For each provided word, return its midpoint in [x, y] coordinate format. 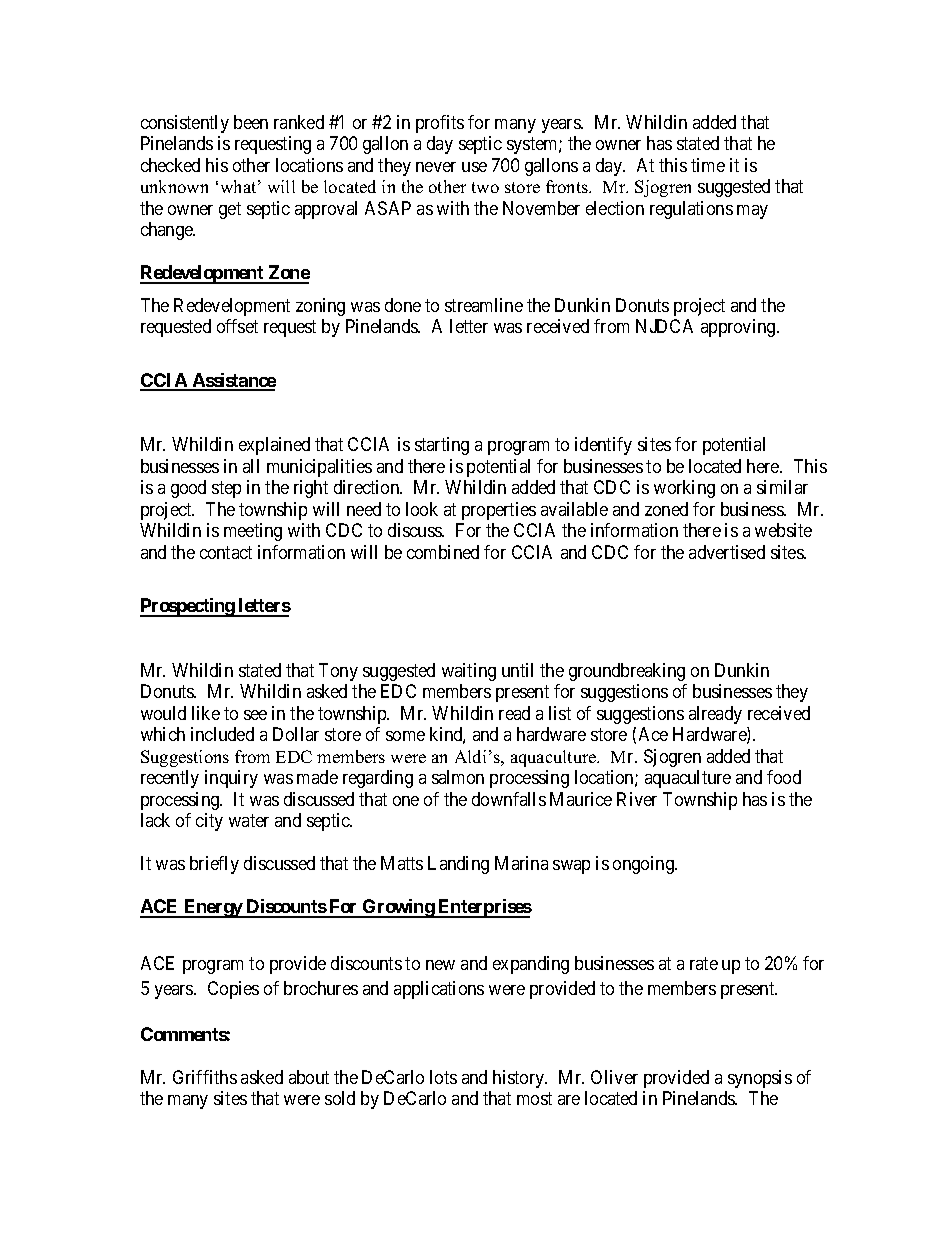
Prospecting [188, 607]
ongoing [644, 865]
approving [739, 328]
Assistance [233, 381]
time [708, 165]
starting [442, 446]
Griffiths [205, 1077]
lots [443, 1077]
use [474, 167]
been [251, 122]
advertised [727, 552]
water [249, 820]
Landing [458, 865]
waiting [469, 672]
